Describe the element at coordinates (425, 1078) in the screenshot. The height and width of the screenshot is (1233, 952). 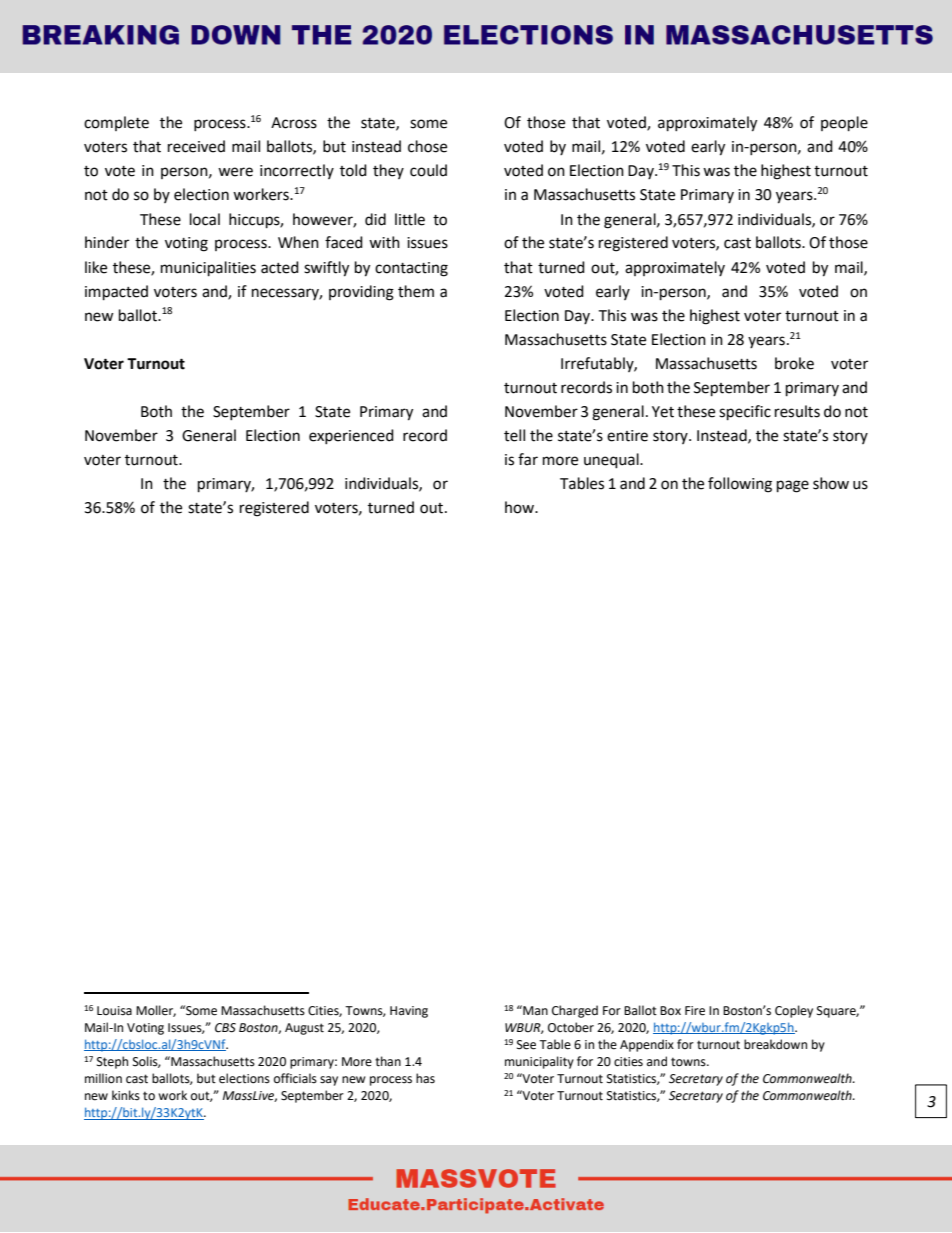
I see `has` at that location.
